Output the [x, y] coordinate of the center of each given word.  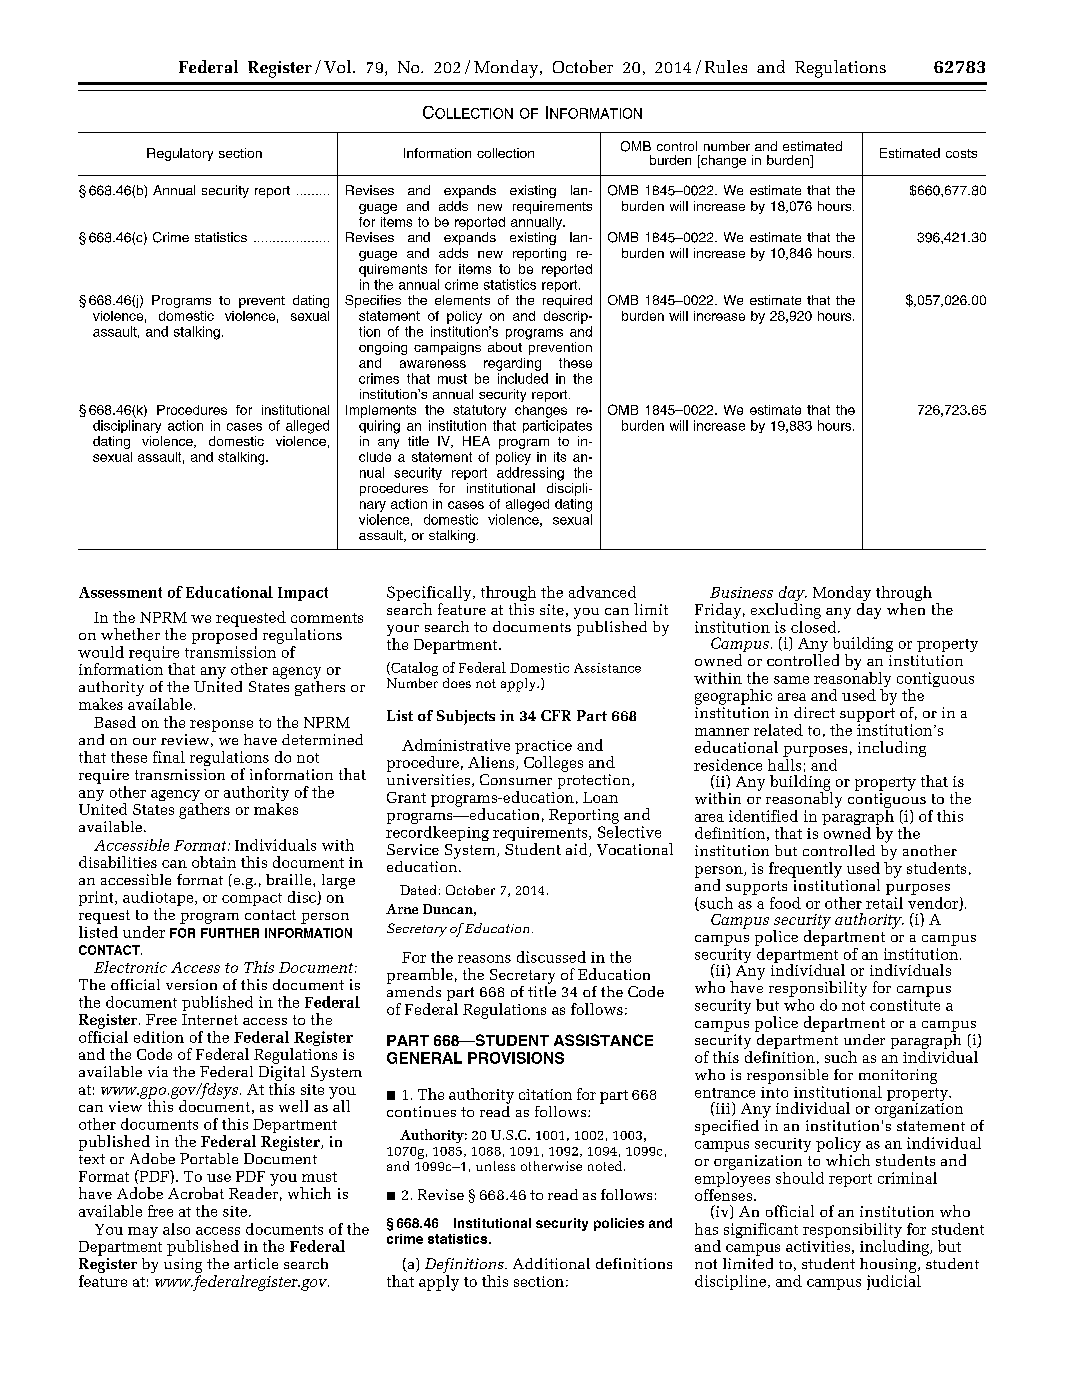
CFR [556, 715]
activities [818, 1246]
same [791, 680]
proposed [224, 635]
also [176, 1229]
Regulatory [180, 154]
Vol [337, 66]
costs [961, 153]
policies [619, 1224]
